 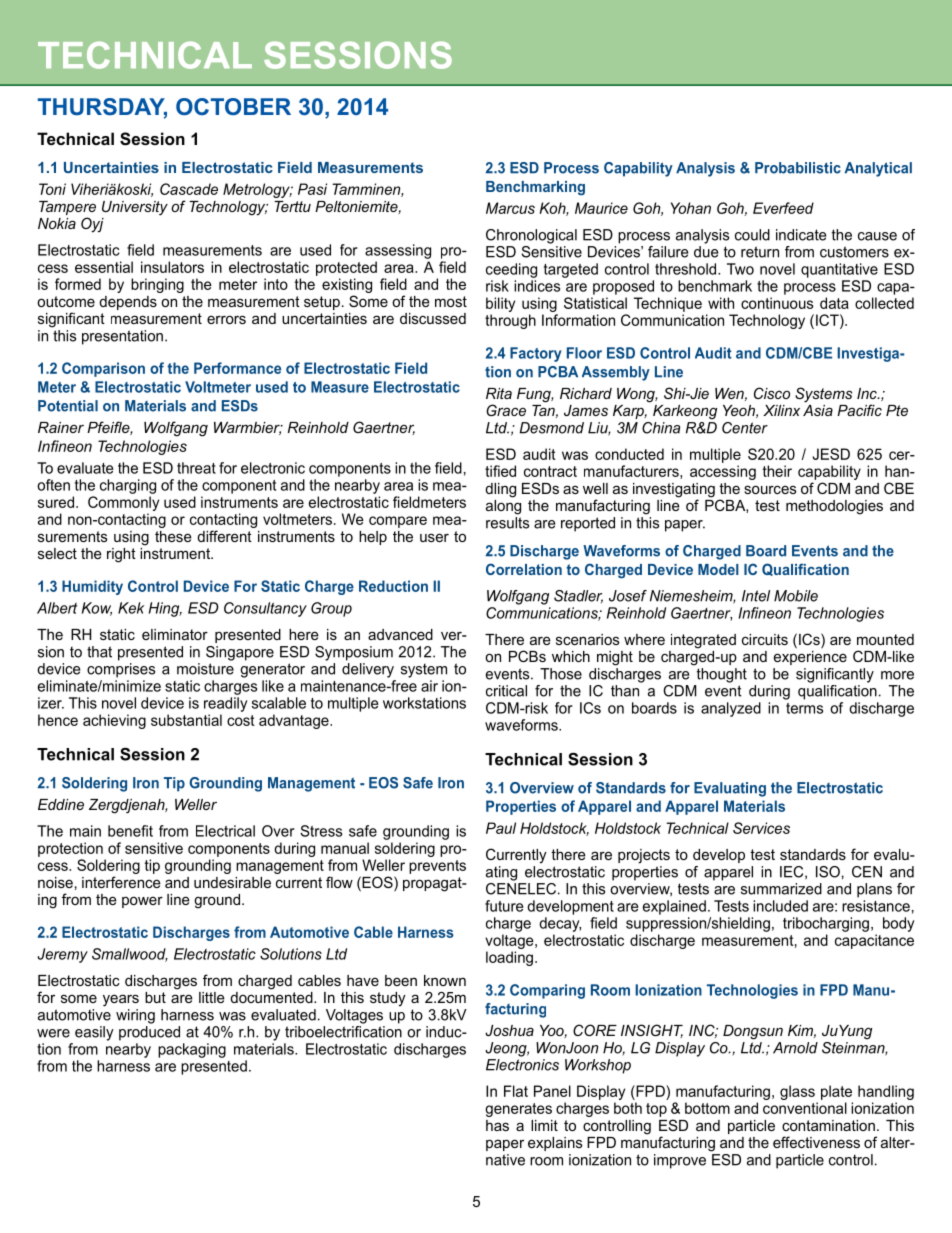 I want to click on effectiveness, so click(x=816, y=1142).
